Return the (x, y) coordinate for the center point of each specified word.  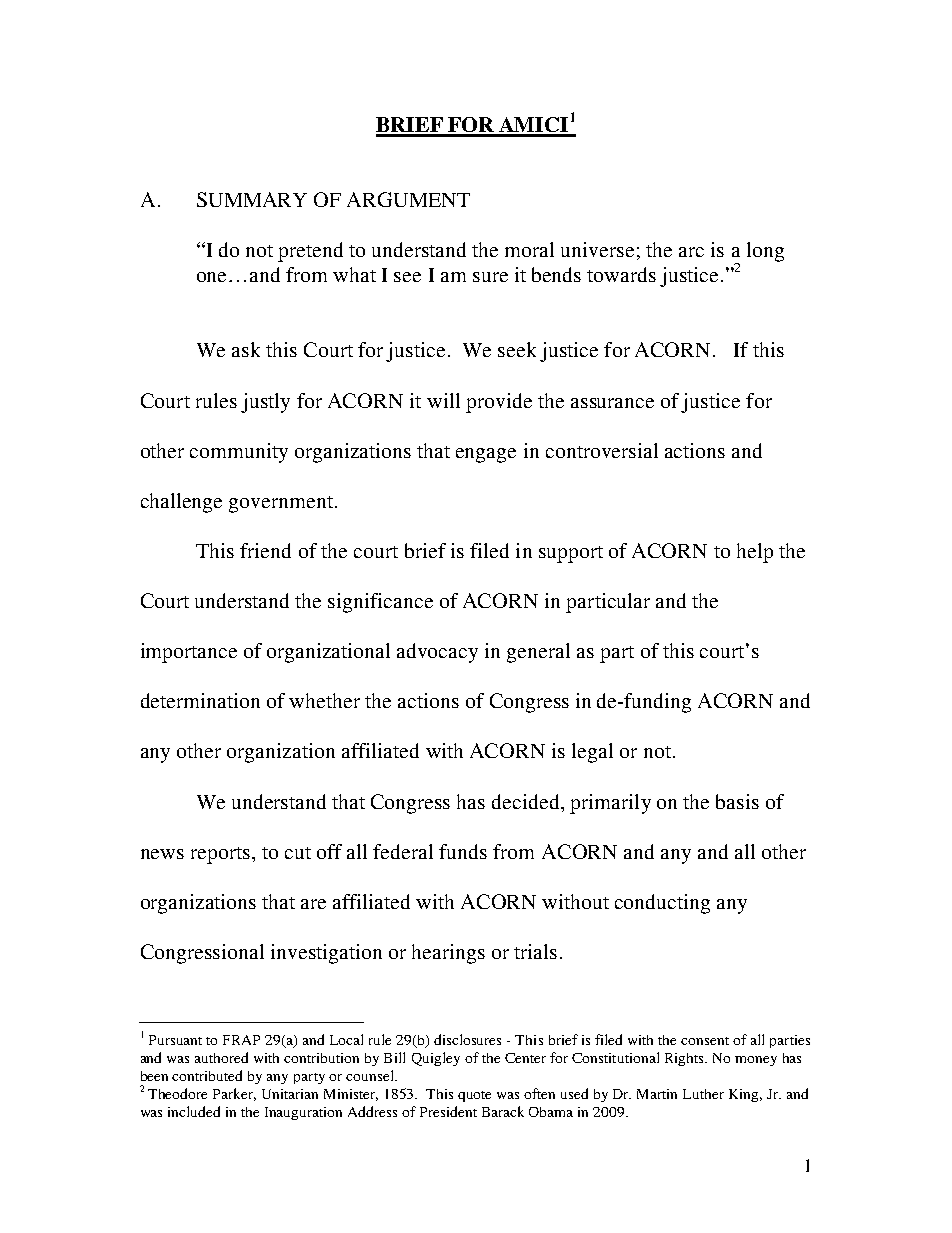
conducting (662, 904)
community (239, 453)
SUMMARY (252, 199)
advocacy (437, 653)
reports (220, 855)
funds (463, 851)
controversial (602, 450)
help (755, 553)
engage (486, 455)
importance (189, 653)
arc (691, 252)
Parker (234, 1094)
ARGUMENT (408, 199)
